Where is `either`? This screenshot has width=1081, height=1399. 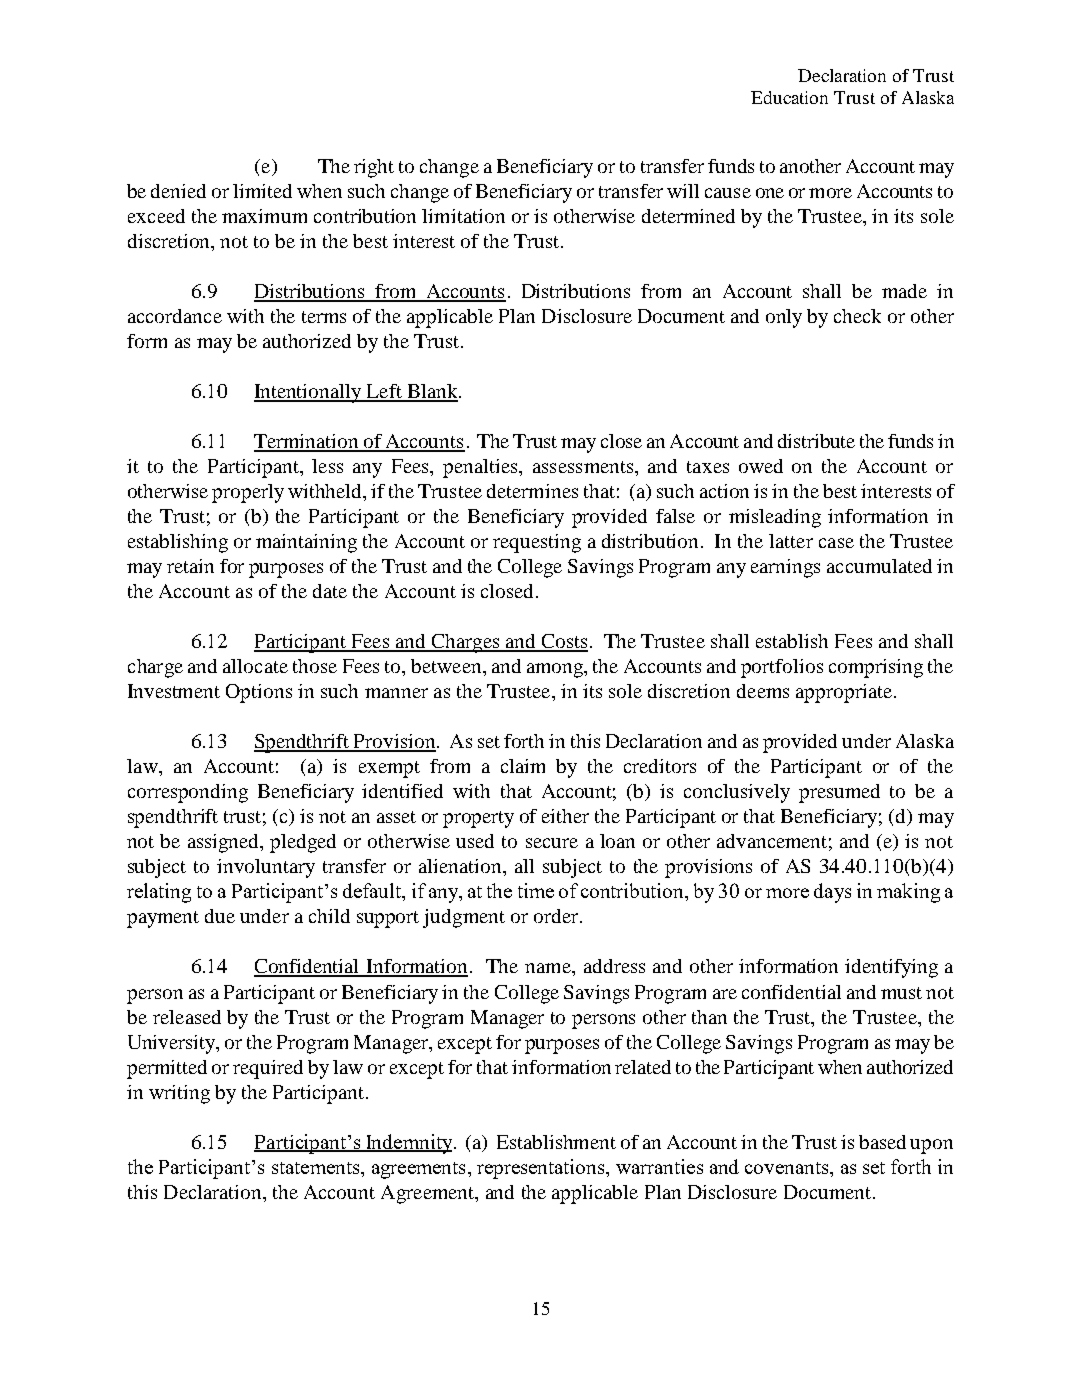
either is located at coordinates (565, 816).
